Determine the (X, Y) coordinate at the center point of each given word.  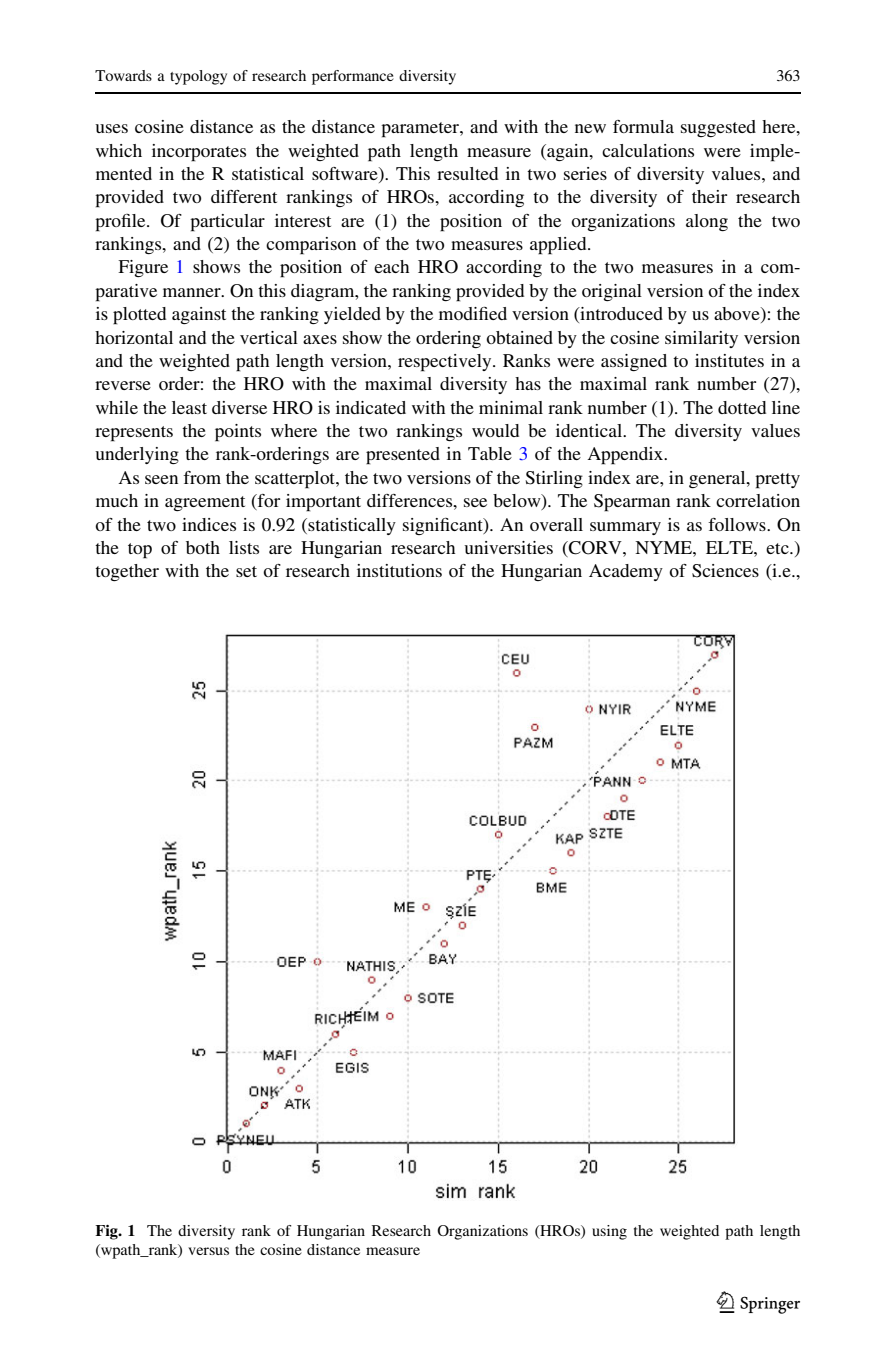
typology (198, 77)
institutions (399, 570)
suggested (718, 128)
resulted (467, 173)
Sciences (725, 571)
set (246, 571)
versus (208, 1251)
